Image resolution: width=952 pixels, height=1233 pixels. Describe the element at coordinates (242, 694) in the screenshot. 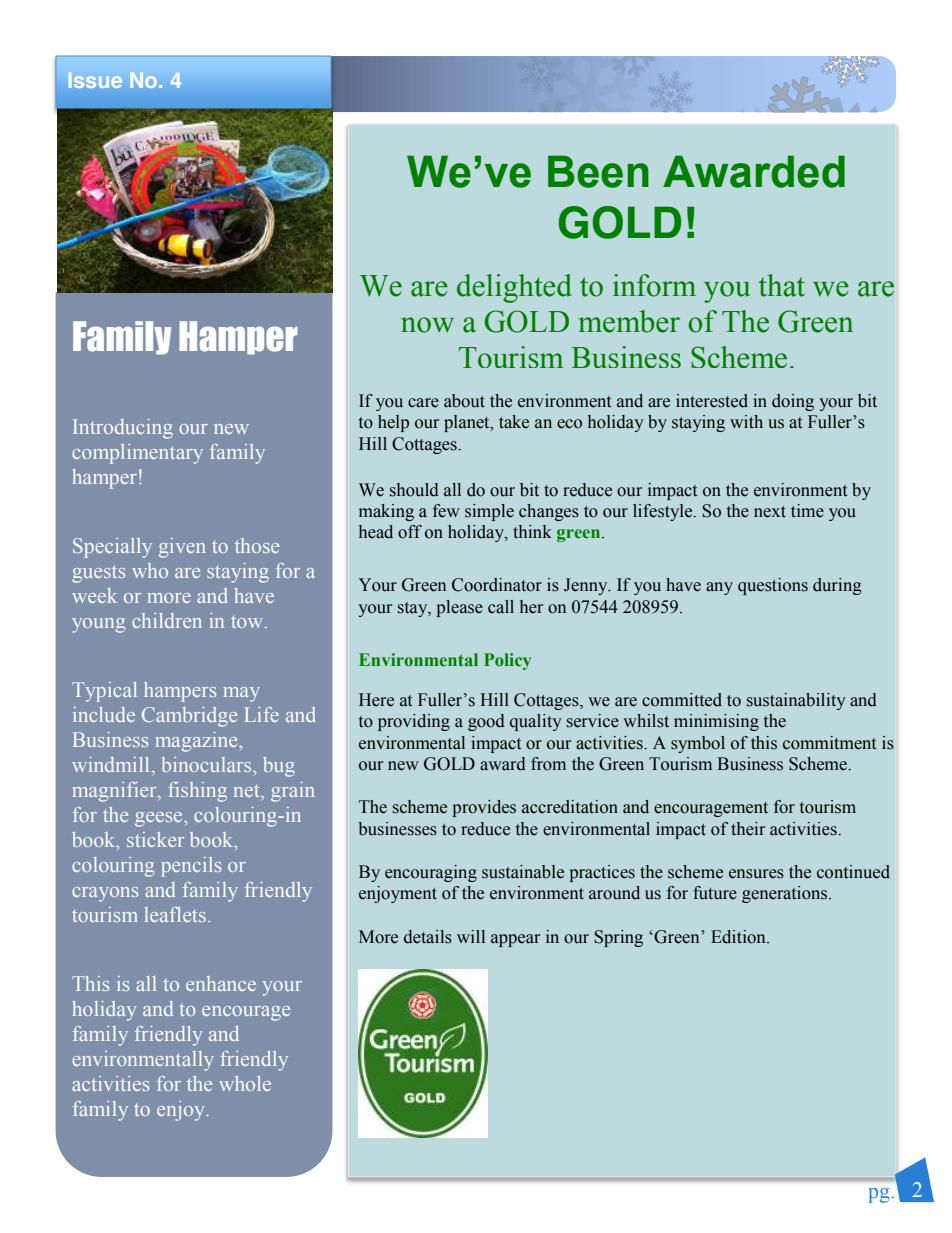

I see `may` at that location.
